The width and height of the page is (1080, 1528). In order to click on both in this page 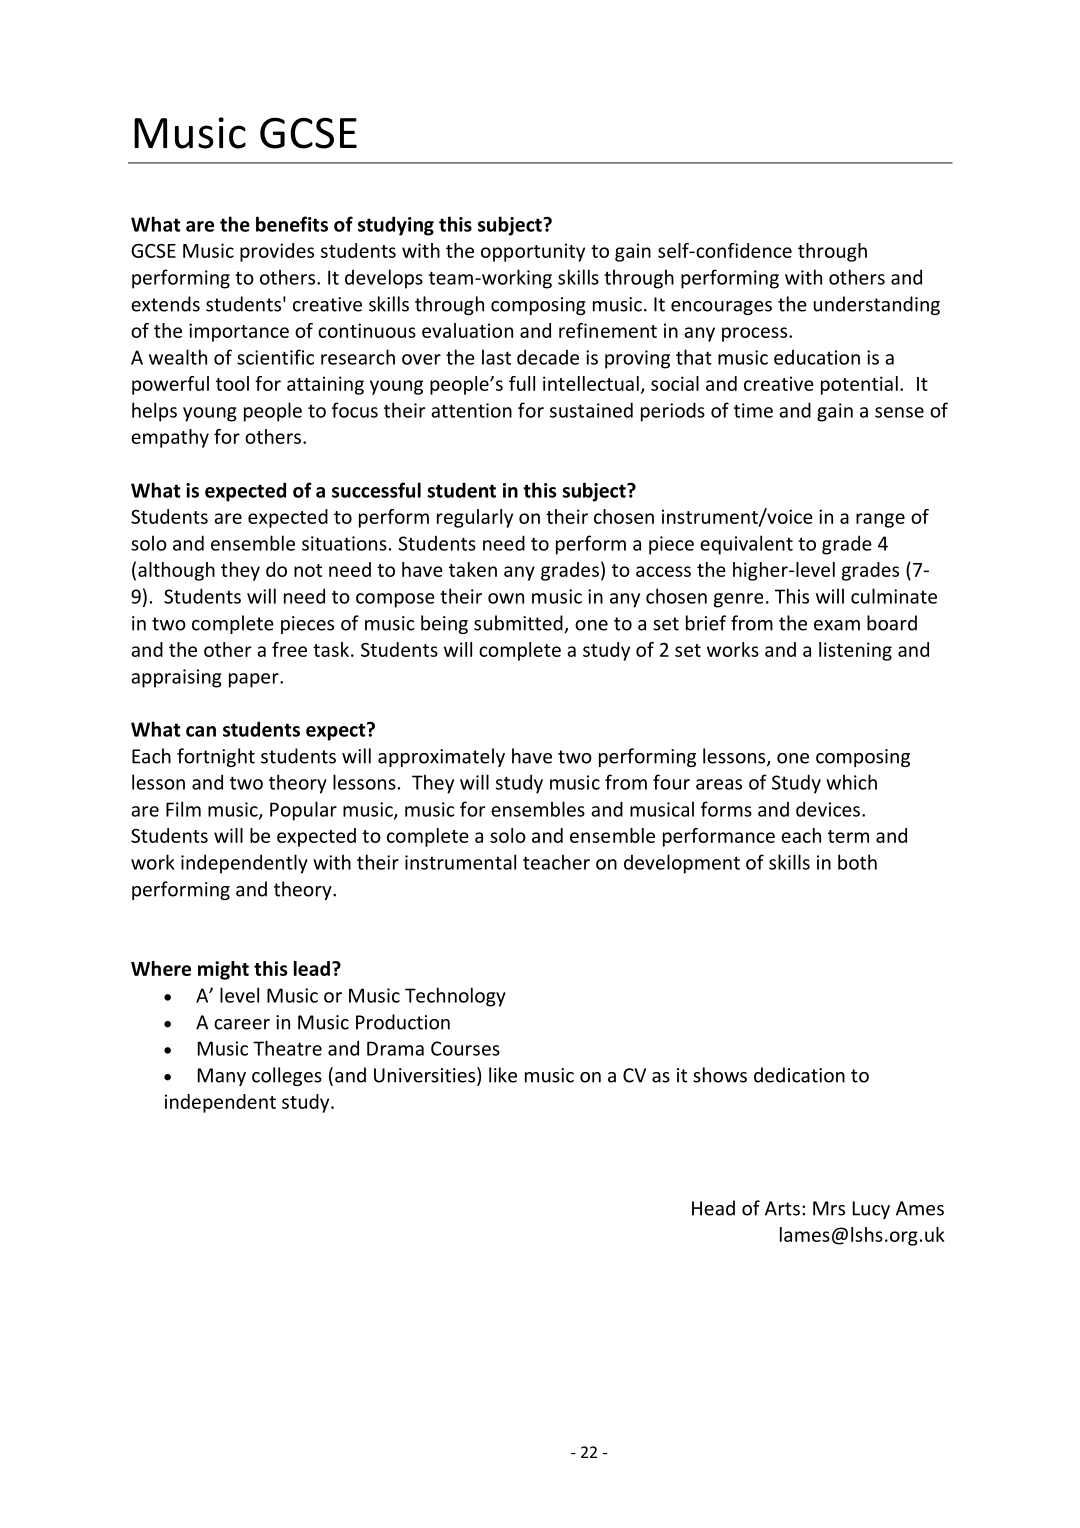, I will do `click(857, 862)`.
